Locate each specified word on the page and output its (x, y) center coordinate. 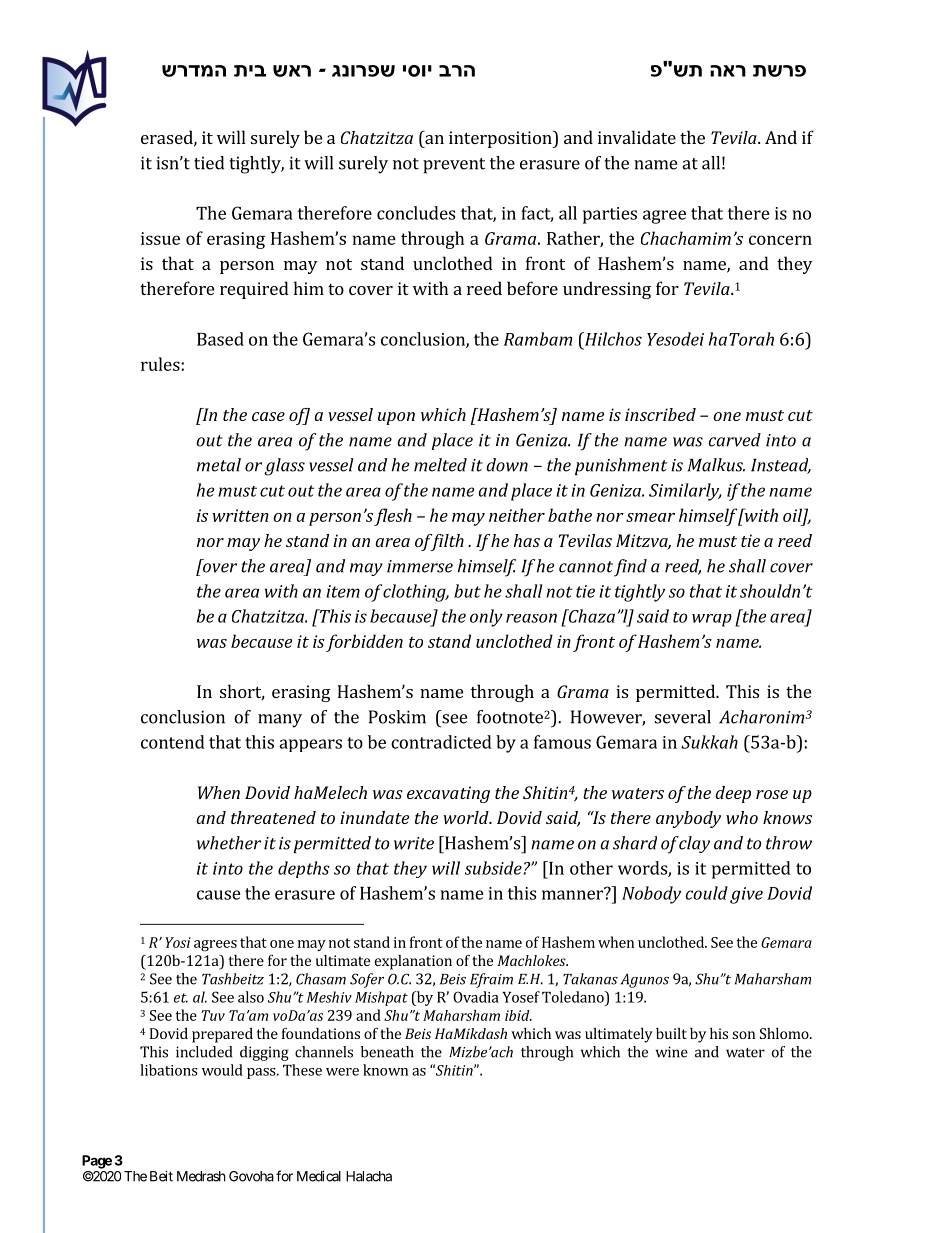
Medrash (201, 1176)
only (486, 618)
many (280, 721)
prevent (454, 166)
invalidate (637, 137)
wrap (712, 620)
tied (209, 163)
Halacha (369, 1176)
